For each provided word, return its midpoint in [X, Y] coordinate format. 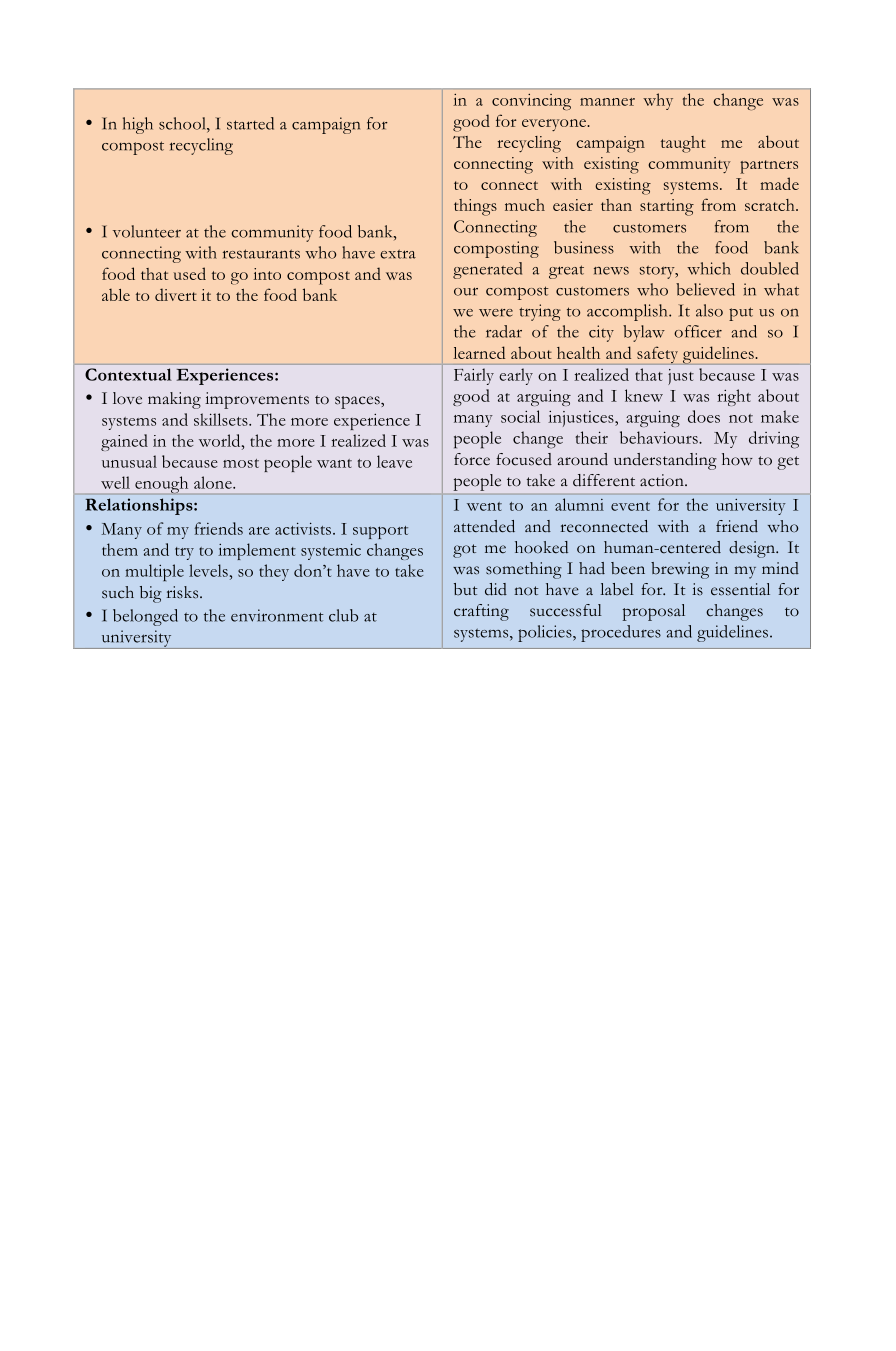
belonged [145, 617]
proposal [654, 612]
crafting [481, 612]
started [250, 123]
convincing [531, 102]
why [658, 101]
